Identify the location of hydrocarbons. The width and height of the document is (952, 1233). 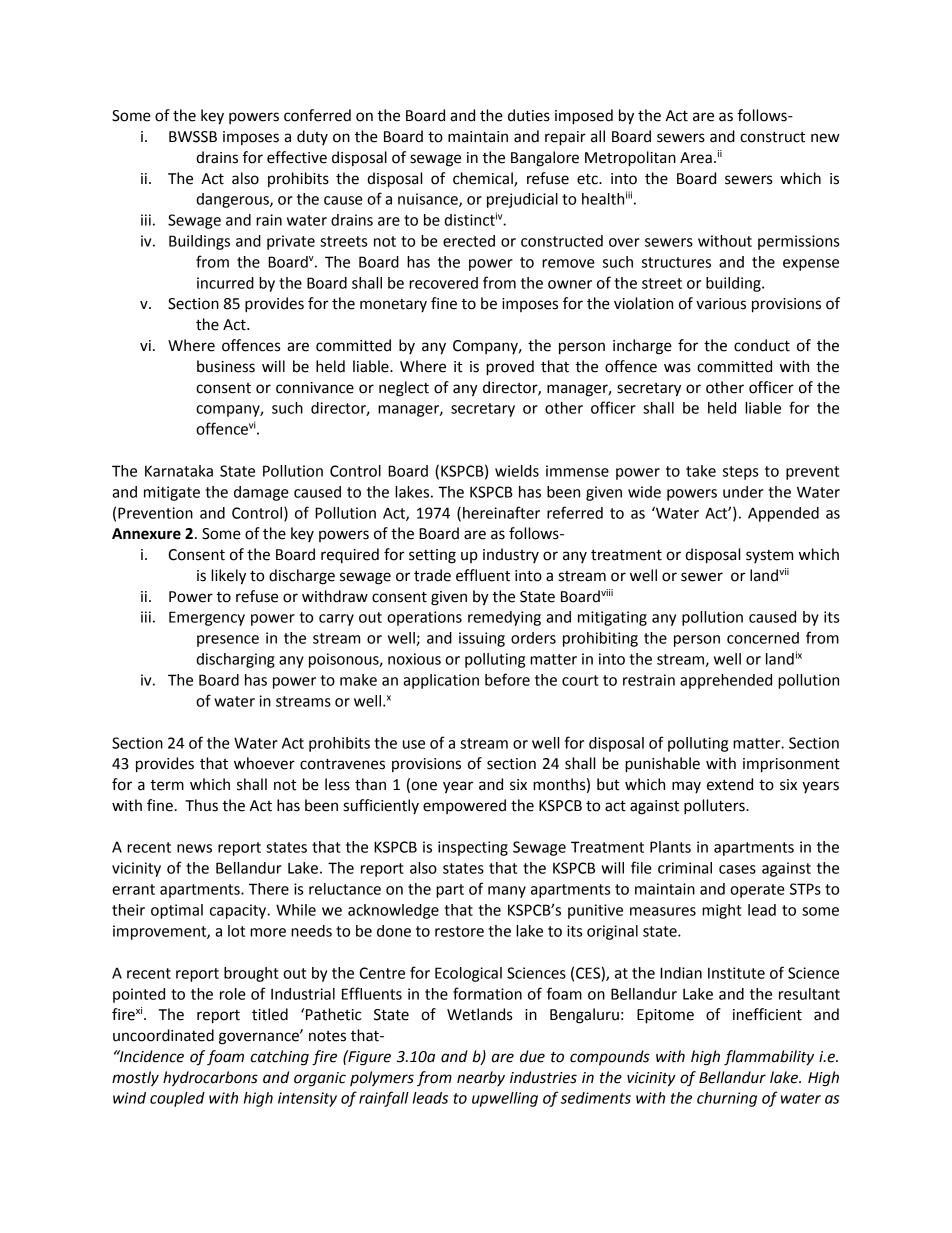
(210, 1079).
